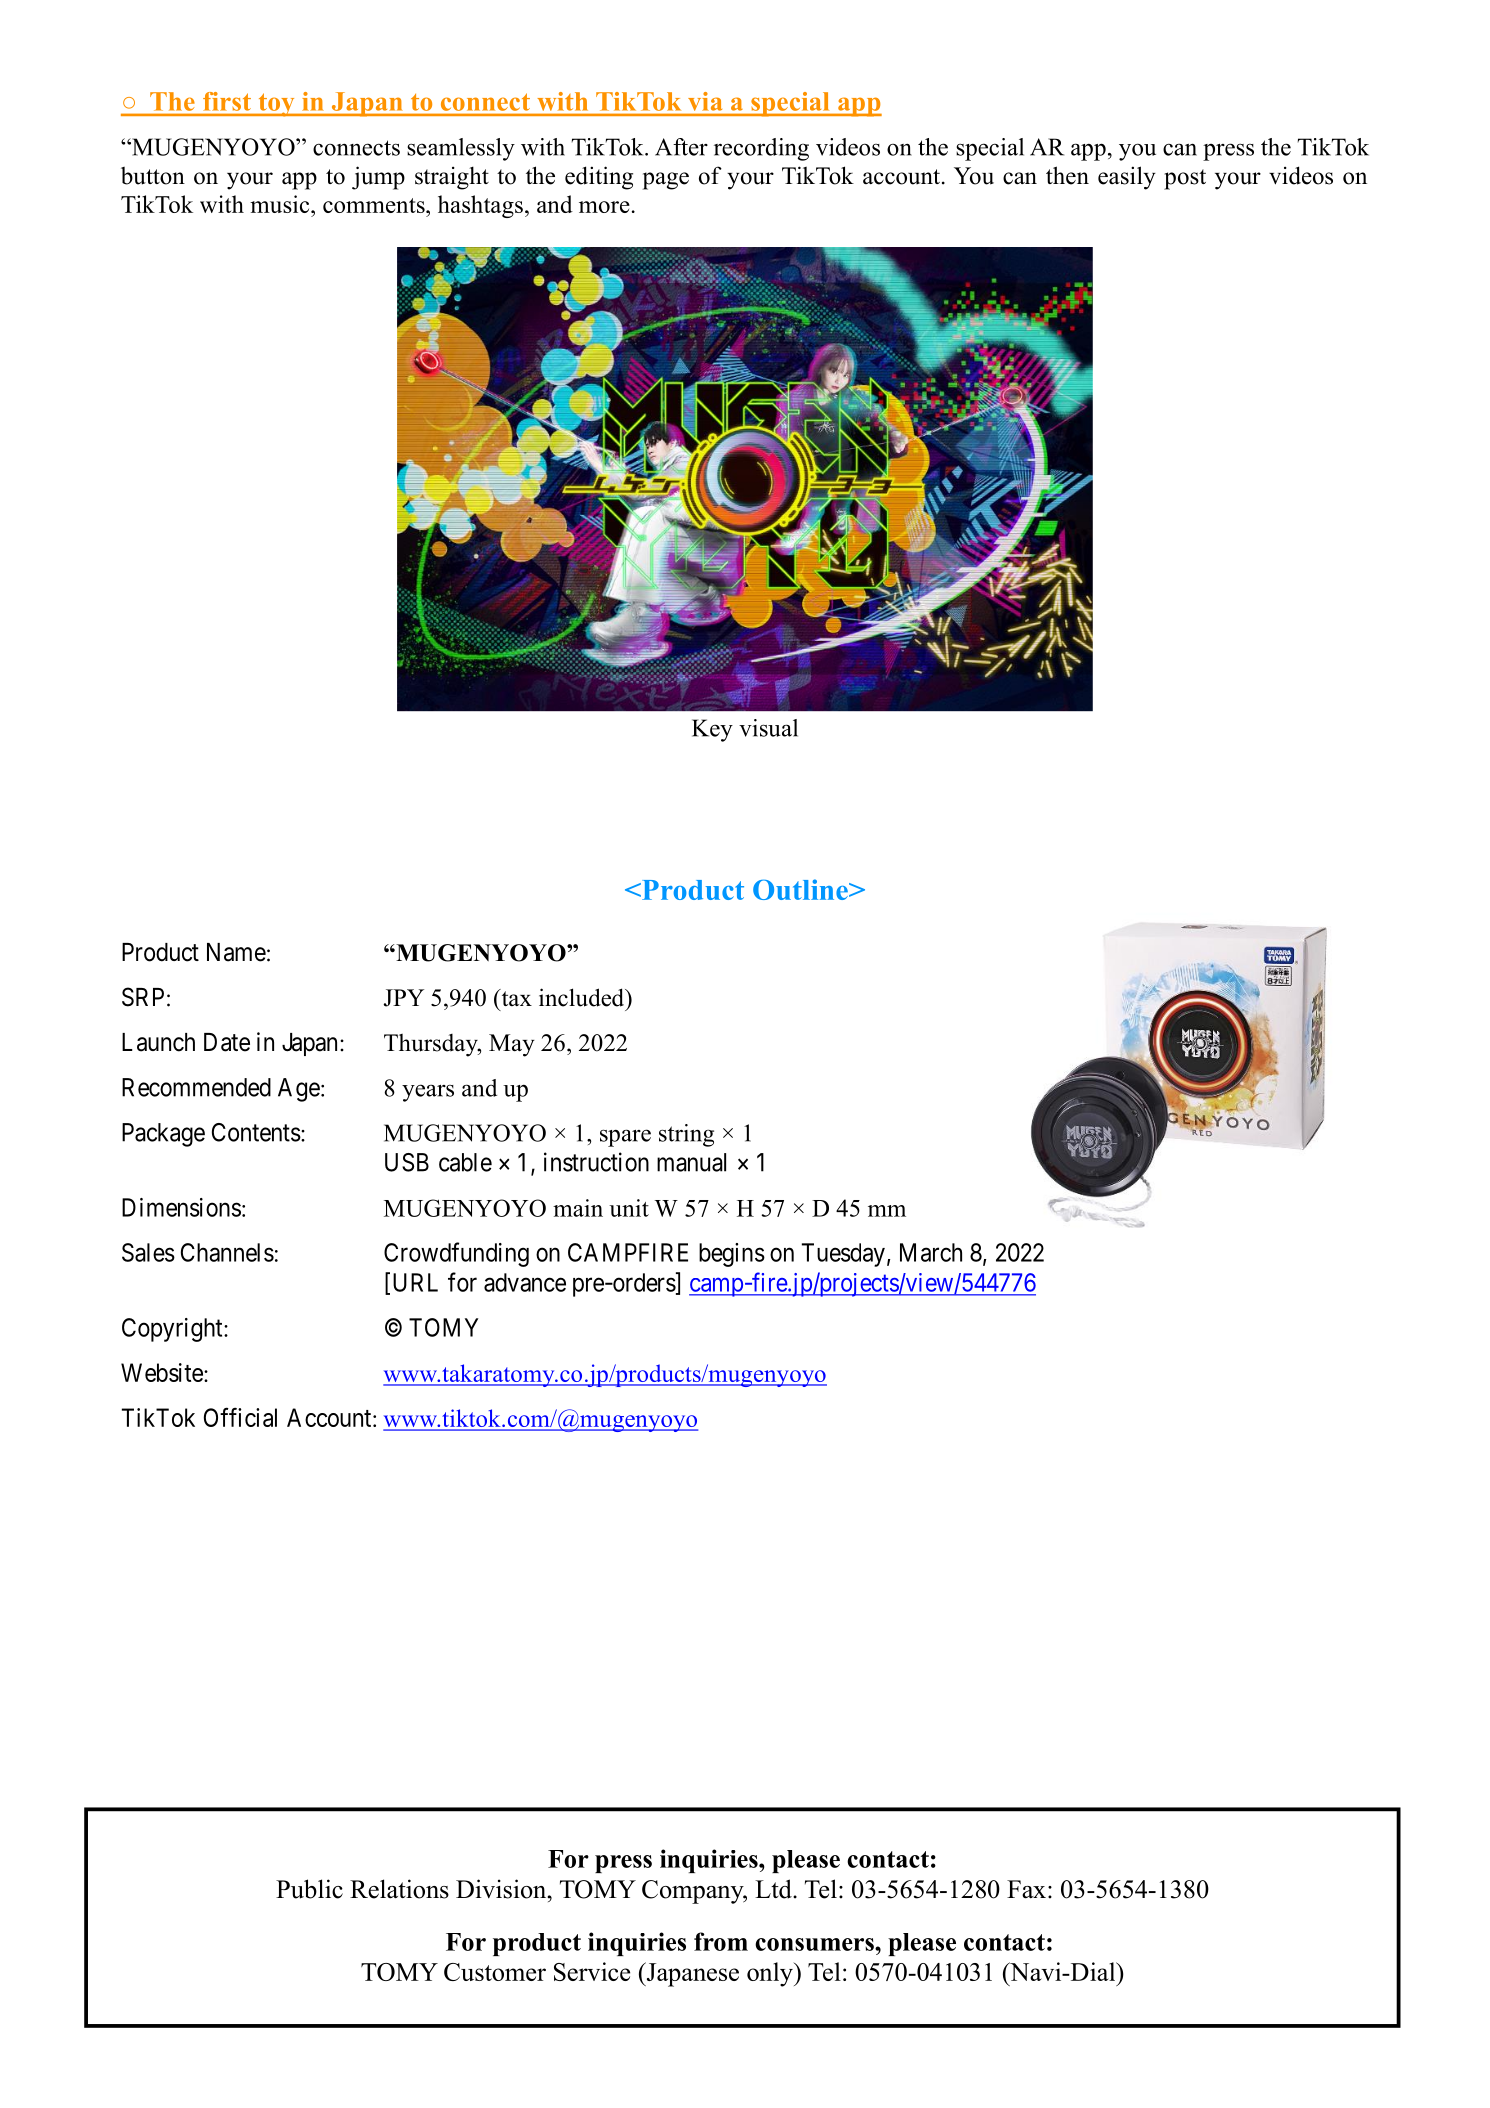  Describe the element at coordinates (583, 997) in the screenshot. I see `included` at that location.
